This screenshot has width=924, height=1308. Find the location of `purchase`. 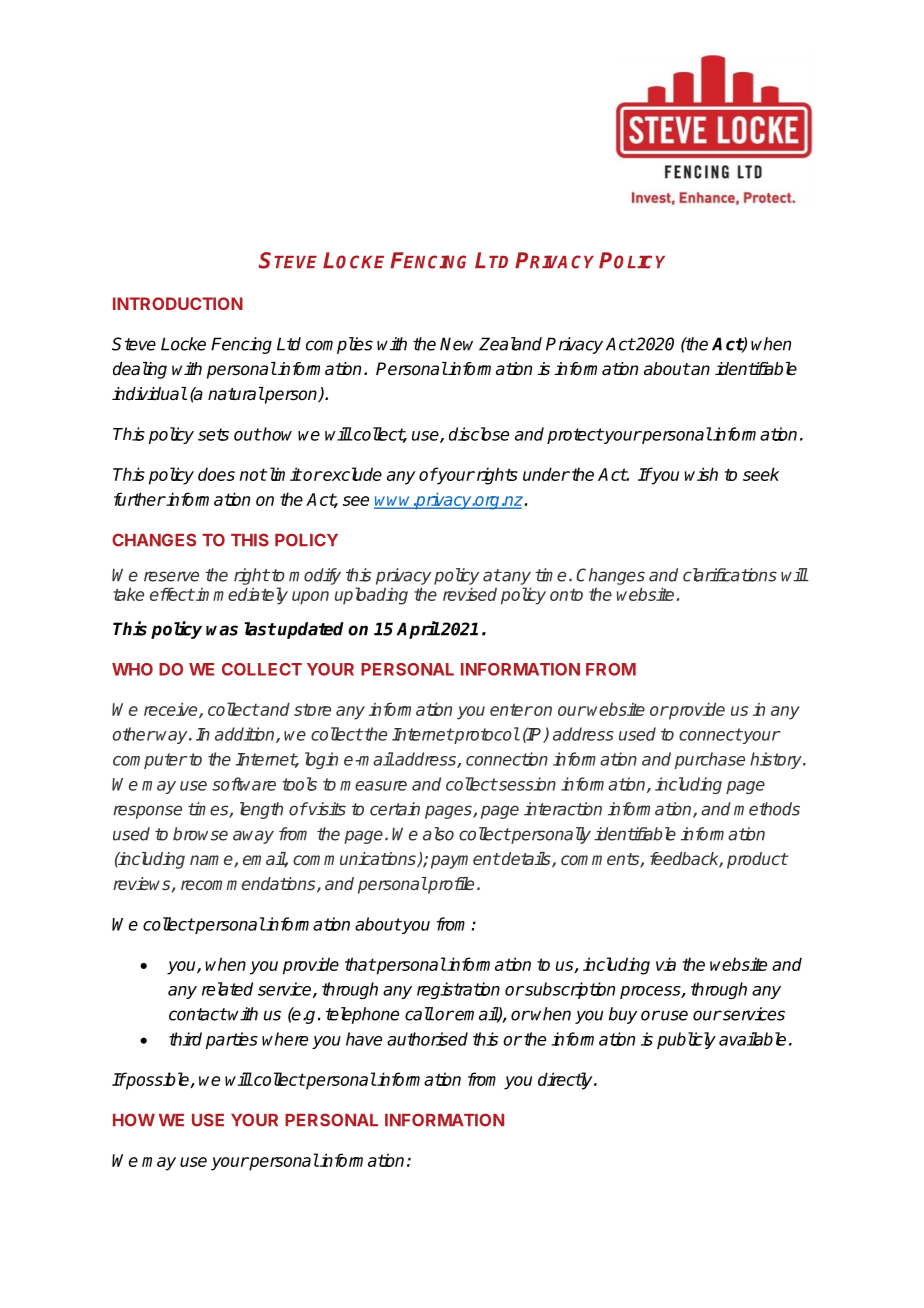

purchase is located at coordinates (710, 760).
